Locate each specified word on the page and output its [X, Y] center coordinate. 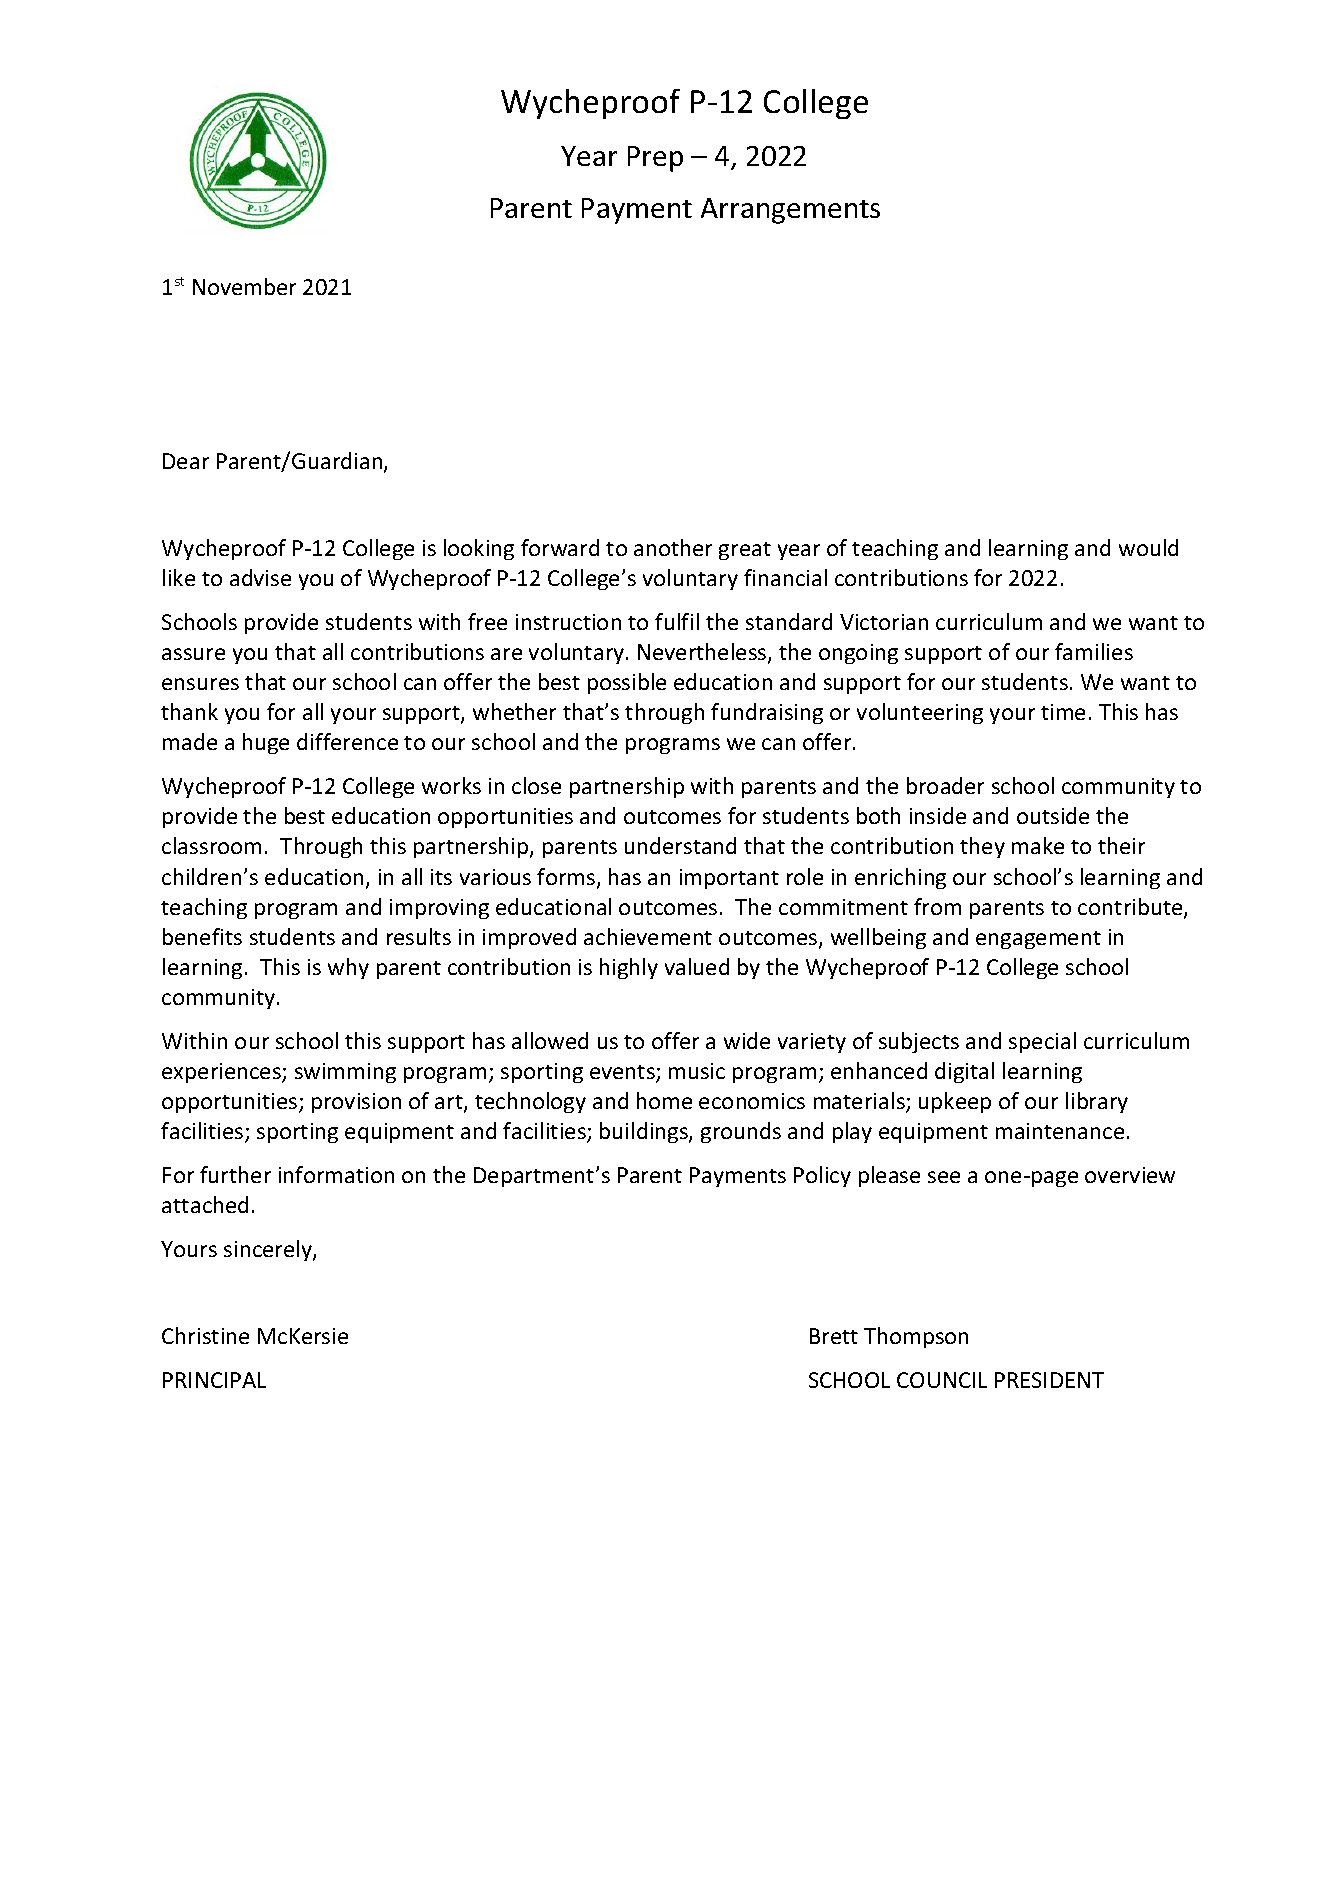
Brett [834, 1336]
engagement [1038, 940]
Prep [655, 159]
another [673, 547]
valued [697, 966]
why [348, 968]
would [1148, 547]
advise [260, 577]
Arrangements [790, 211]
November [244, 286]
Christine [205, 1335]
